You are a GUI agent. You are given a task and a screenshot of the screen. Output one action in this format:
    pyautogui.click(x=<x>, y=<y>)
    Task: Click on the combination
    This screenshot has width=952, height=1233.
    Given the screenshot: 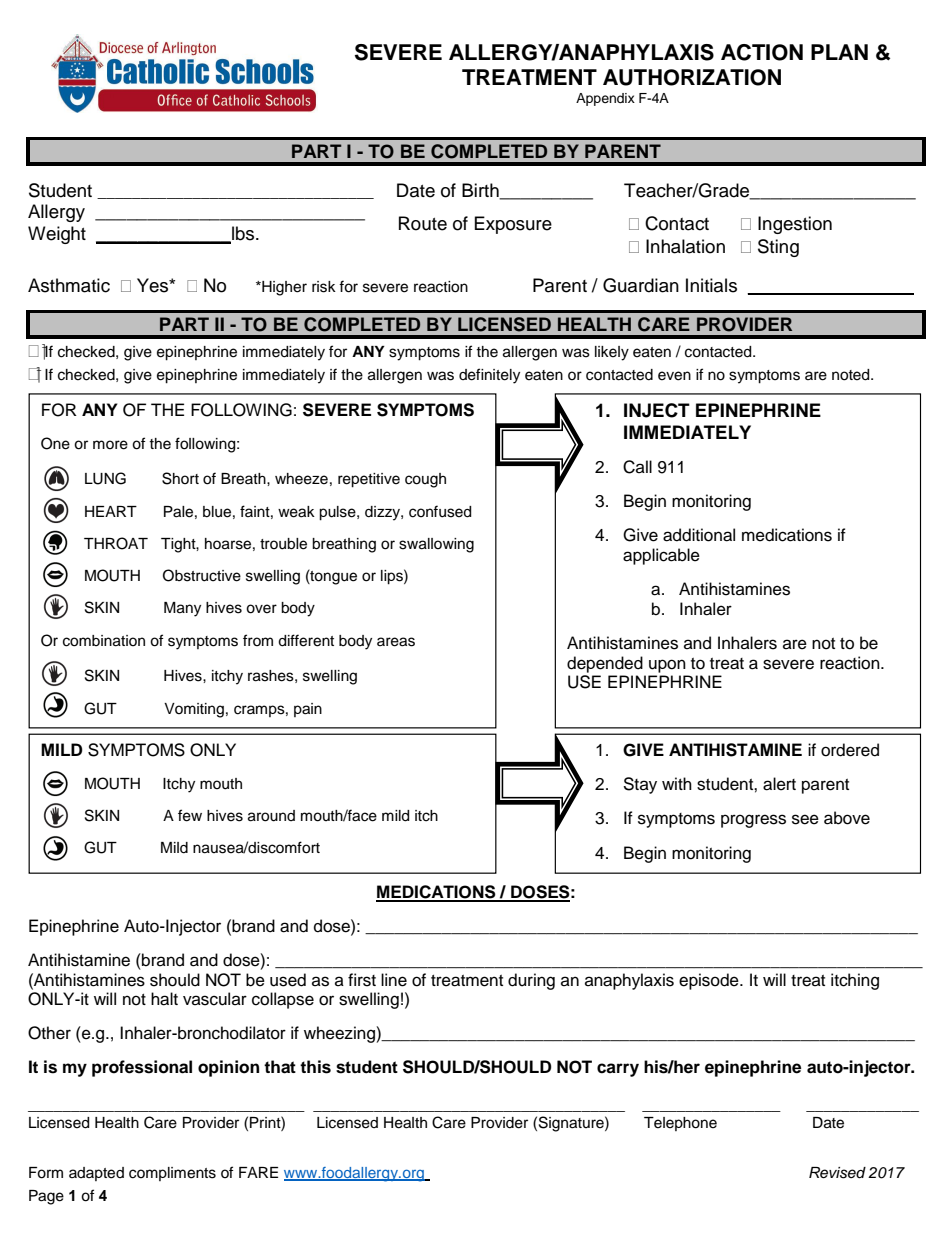 What is the action you would take?
    pyautogui.click(x=104, y=641)
